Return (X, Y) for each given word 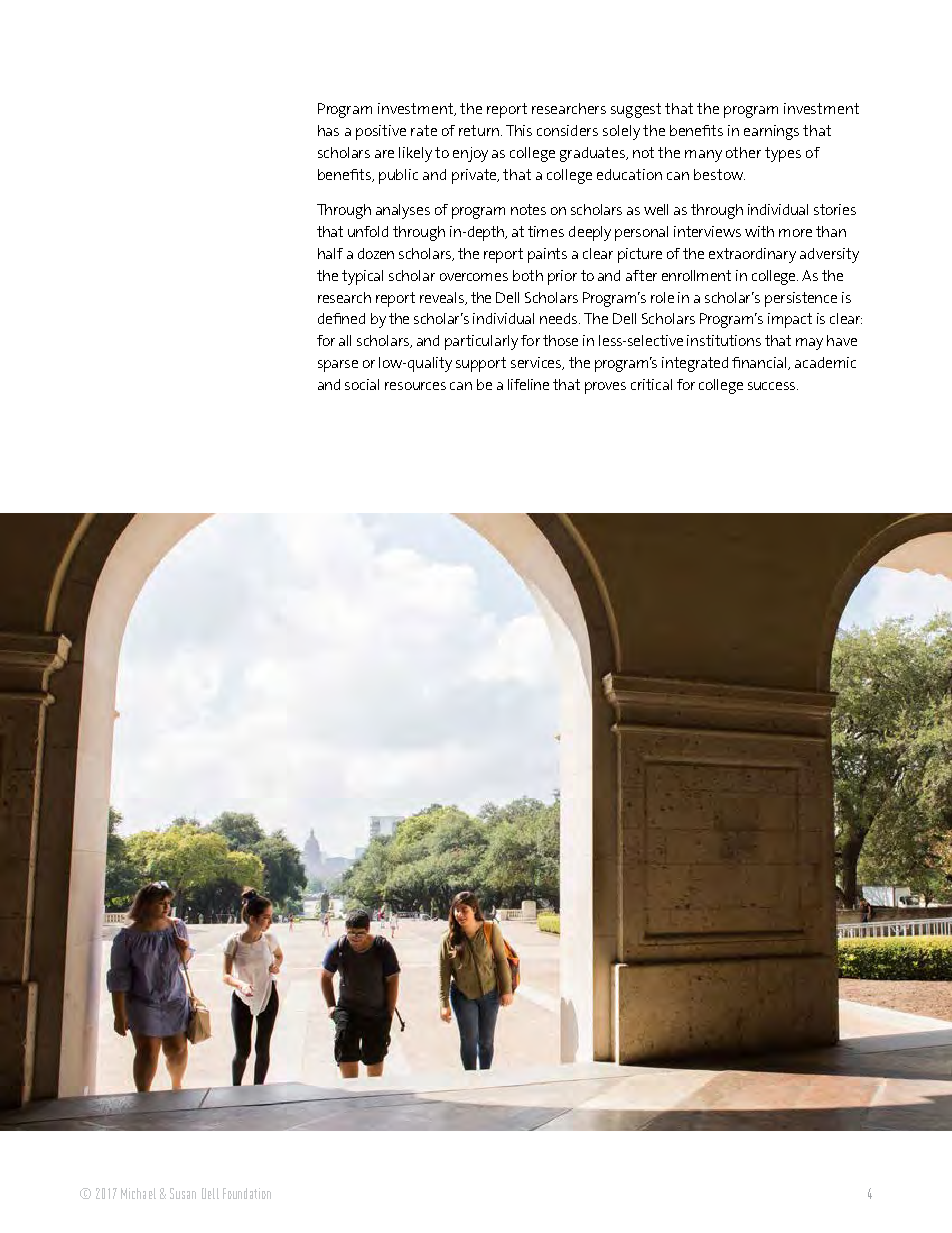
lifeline (528, 384)
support (481, 364)
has (328, 130)
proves (605, 388)
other (743, 152)
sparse (338, 366)
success (773, 386)
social (362, 384)
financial (760, 363)
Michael (138, 1193)
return (479, 130)
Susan (183, 1193)
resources (415, 386)
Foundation (247, 1193)
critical (651, 384)
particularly (481, 342)
